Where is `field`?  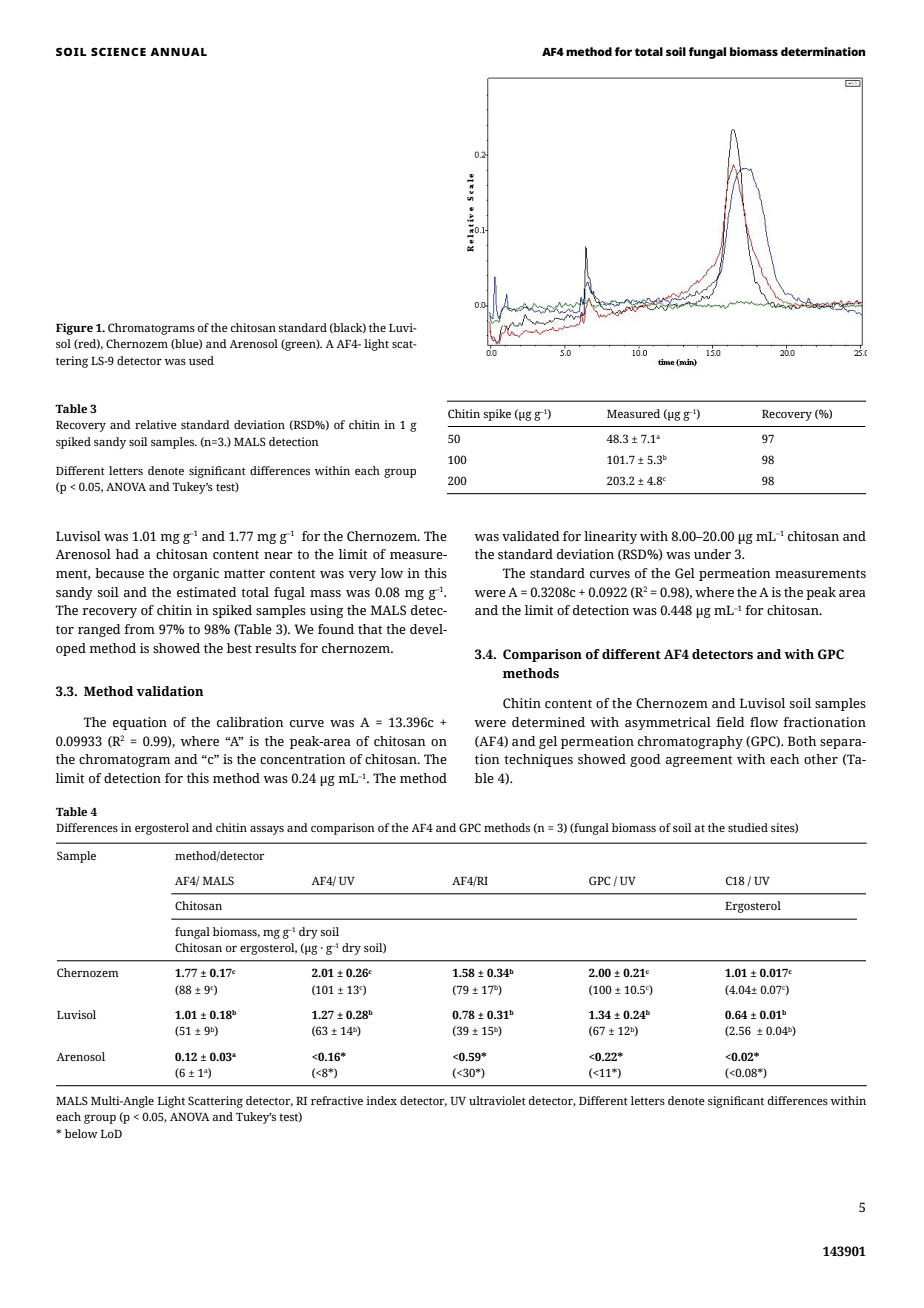 field is located at coordinates (730, 722).
